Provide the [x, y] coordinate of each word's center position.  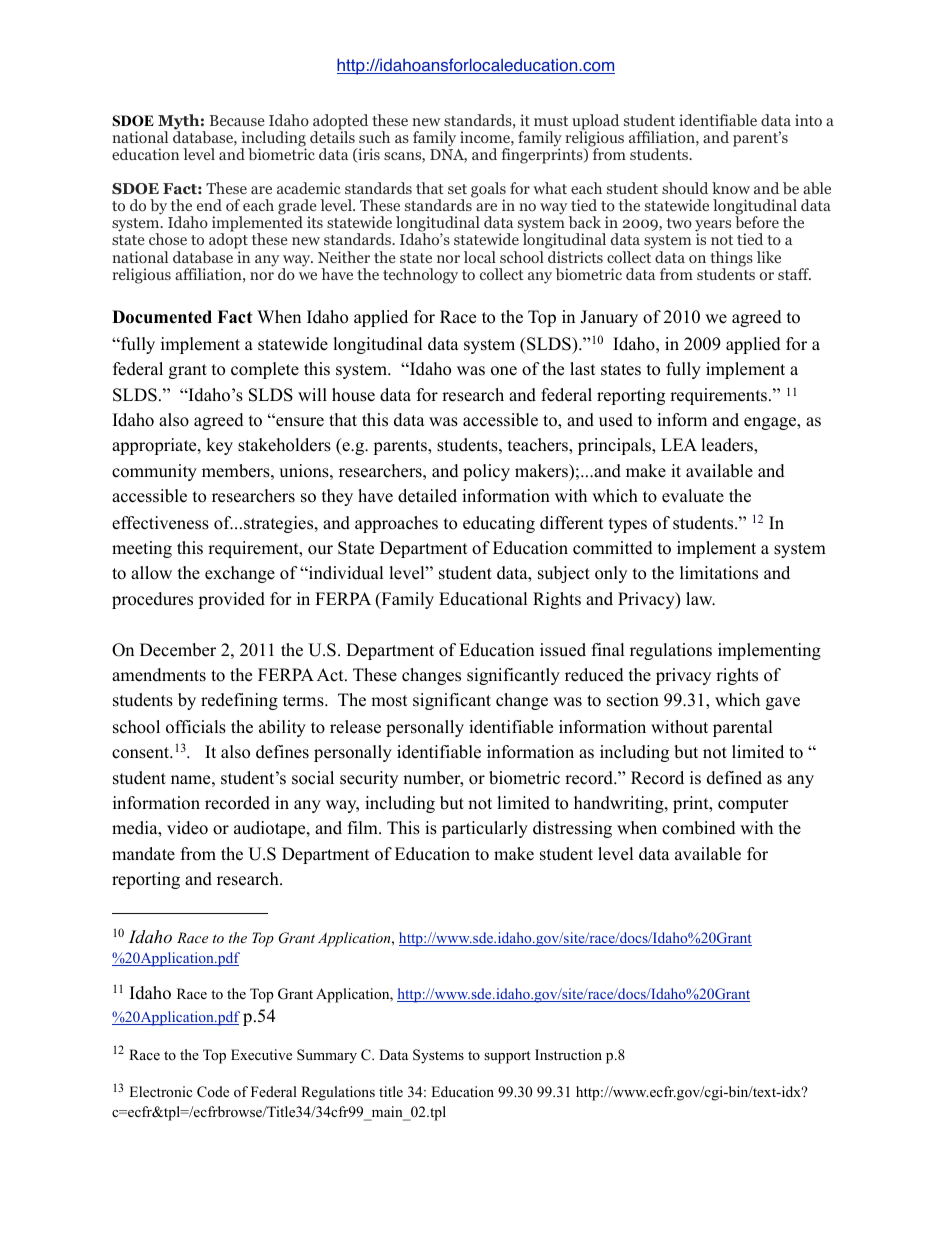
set [457, 189]
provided [231, 600]
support [507, 1057]
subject [564, 574]
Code [213, 1092]
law [700, 599]
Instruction [568, 1054]
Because [237, 120]
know [731, 188]
